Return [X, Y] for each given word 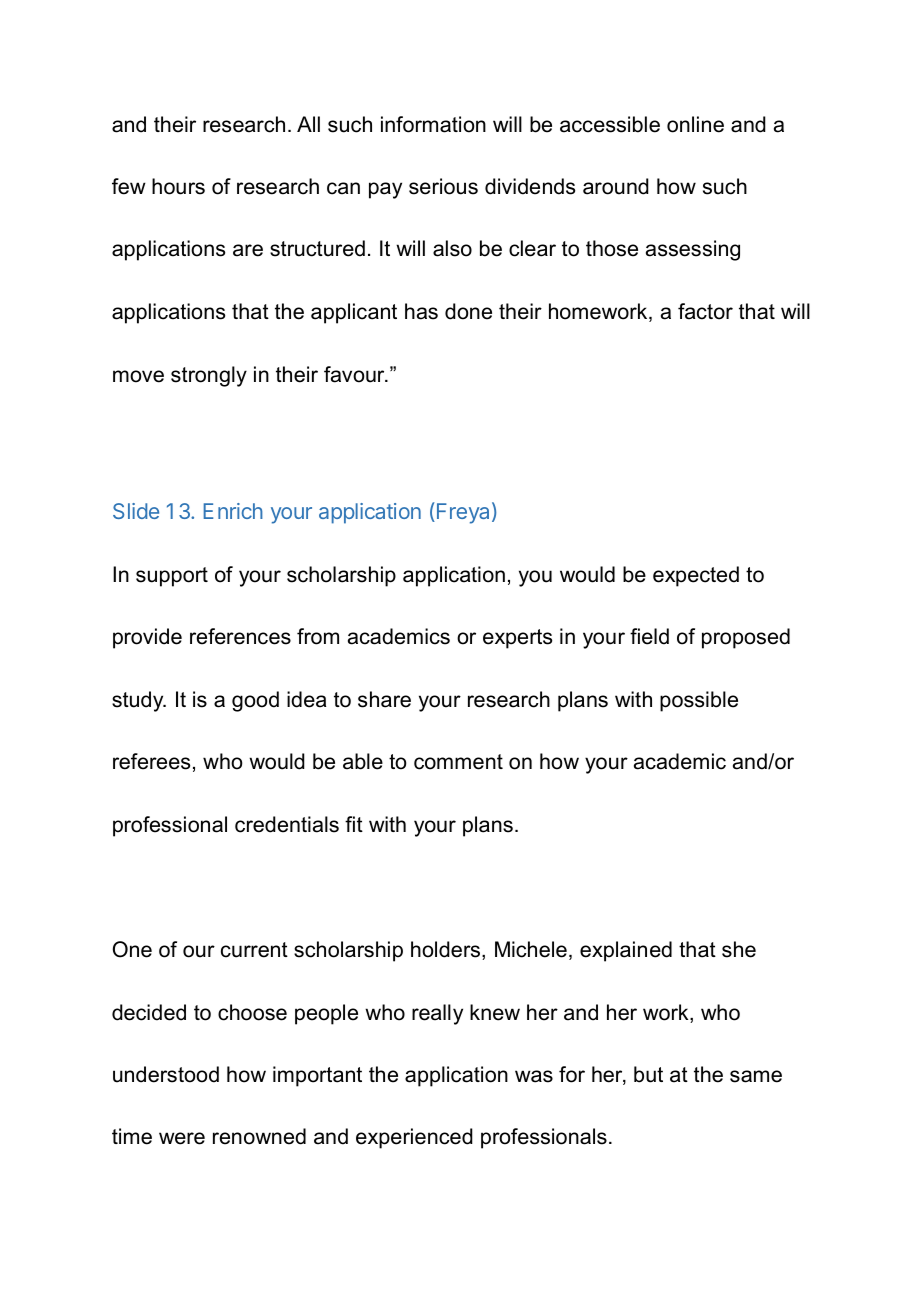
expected [696, 576]
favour [355, 374]
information [433, 124]
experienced [414, 1138]
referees [151, 761]
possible [699, 701]
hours [178, 186]
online [695, 124]
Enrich [233, 511]
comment [458, 762]
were [182, 1138]
